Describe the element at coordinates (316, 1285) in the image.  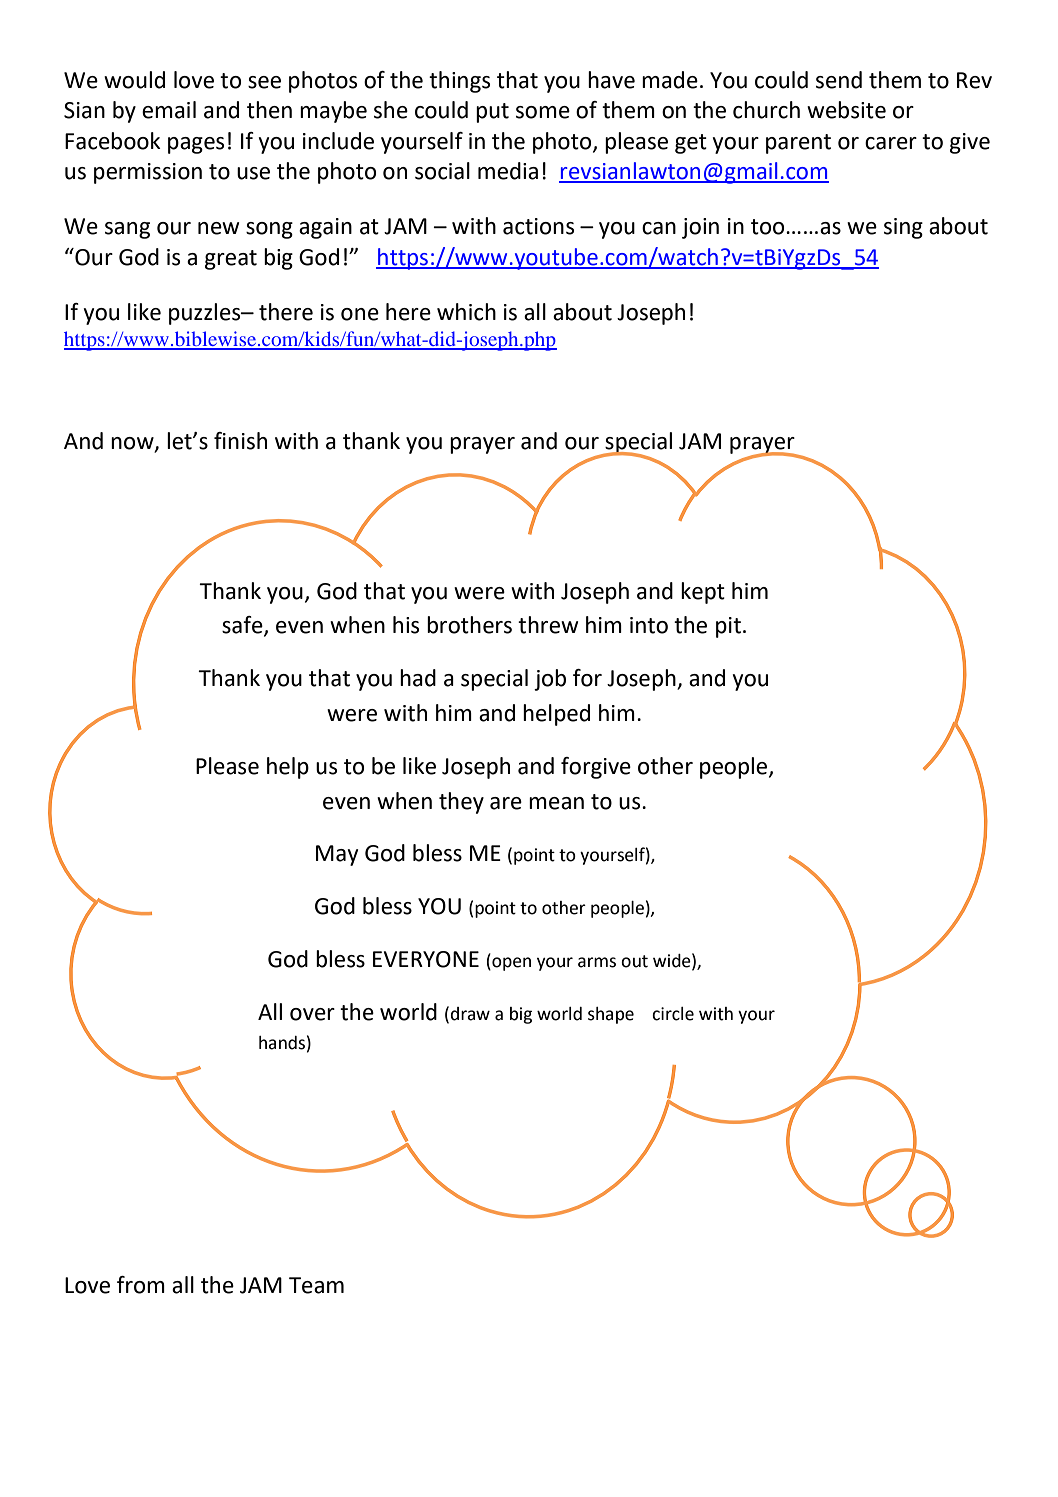
I see `Team` at that location.
